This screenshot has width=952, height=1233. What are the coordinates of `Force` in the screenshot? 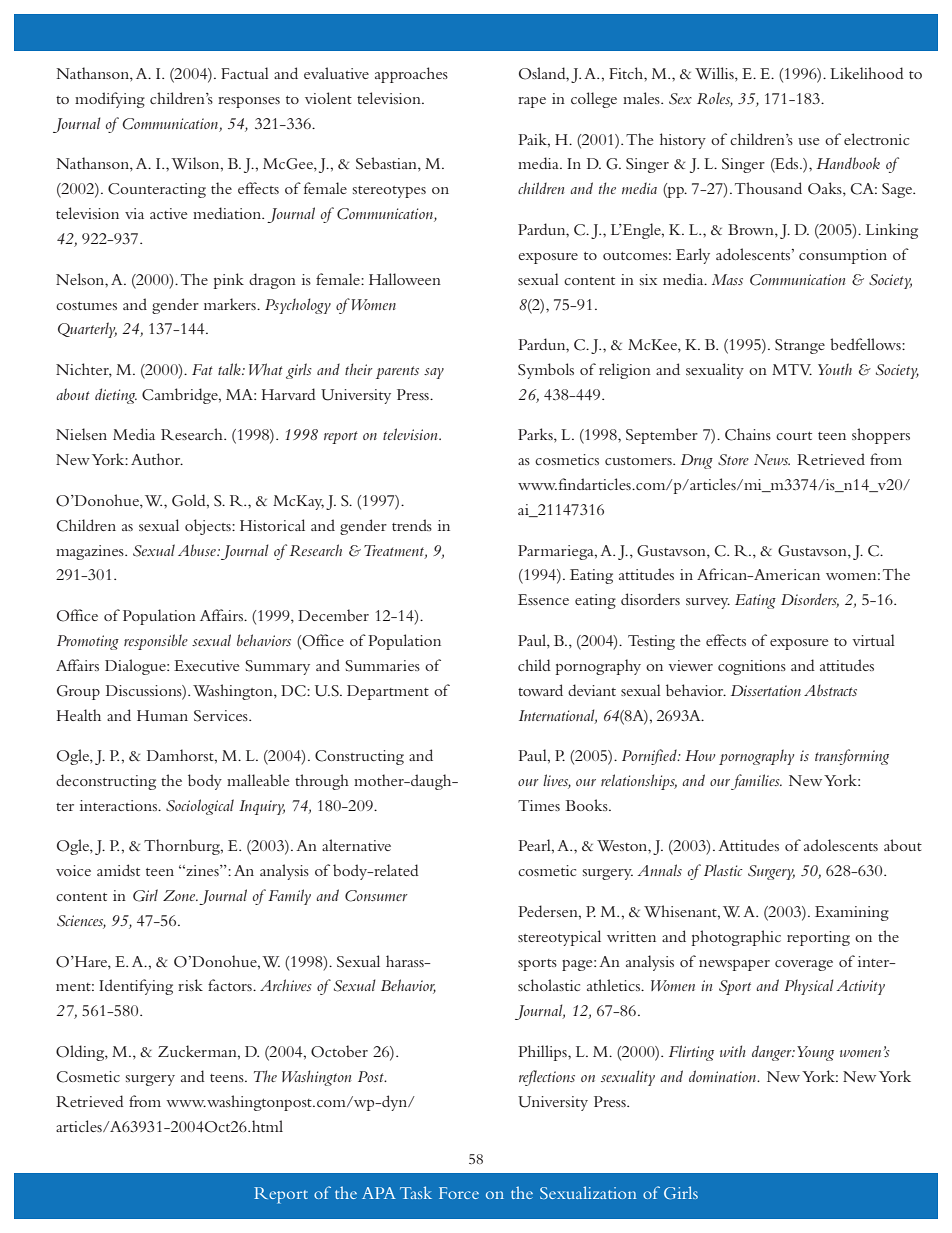 It's located at (459, 1193).
